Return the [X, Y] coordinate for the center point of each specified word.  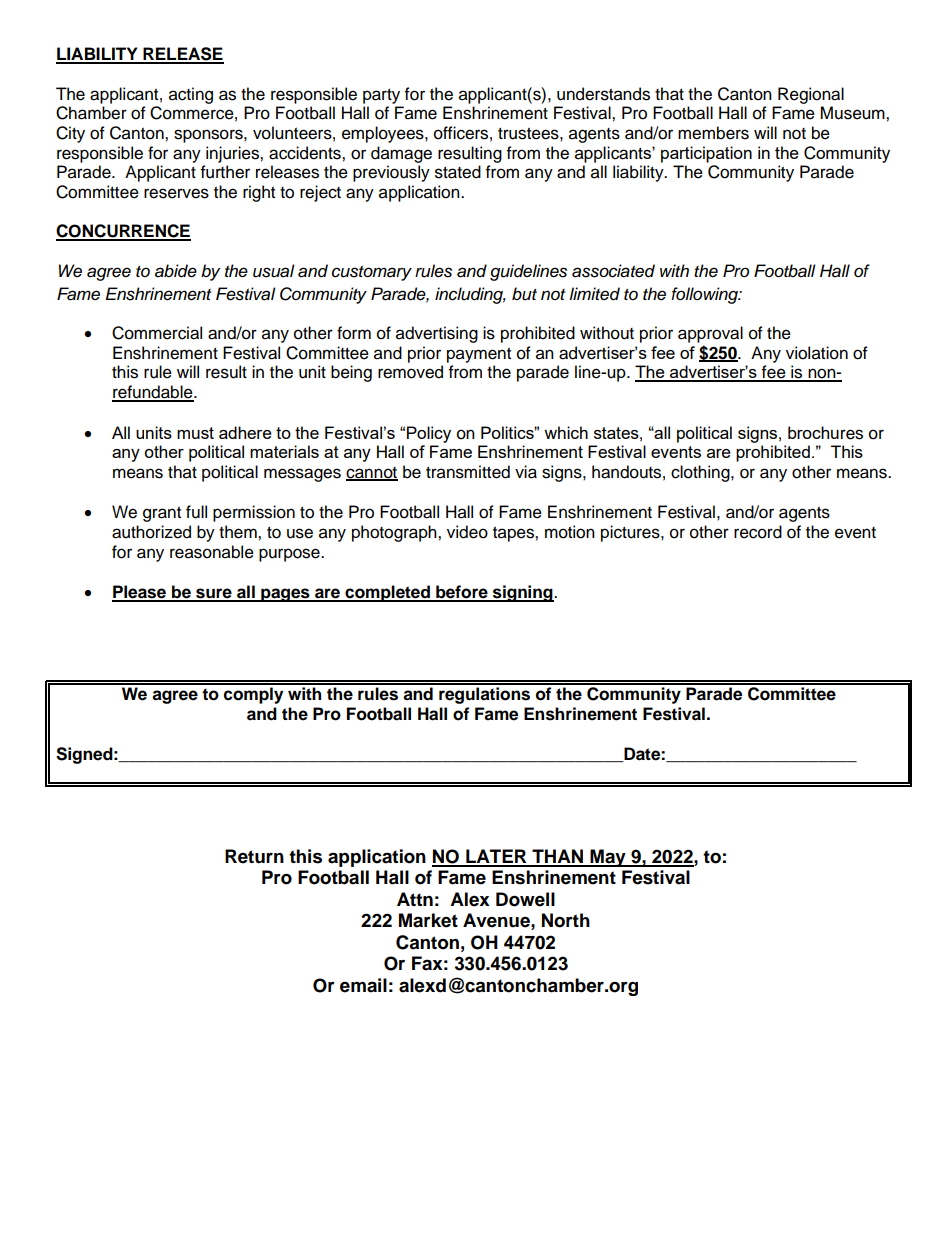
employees [384, 134]
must [195, 433]
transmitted [468, 472]
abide [176, 271]
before [462, 593]
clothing [701, 473]
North [566, 920]
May [608, 858]
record [758, 532]
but [524, 294]
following [705, 295]
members [713, 133]
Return [254, 856]
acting [191, 95]
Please [140, 593]
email [363, 985]
